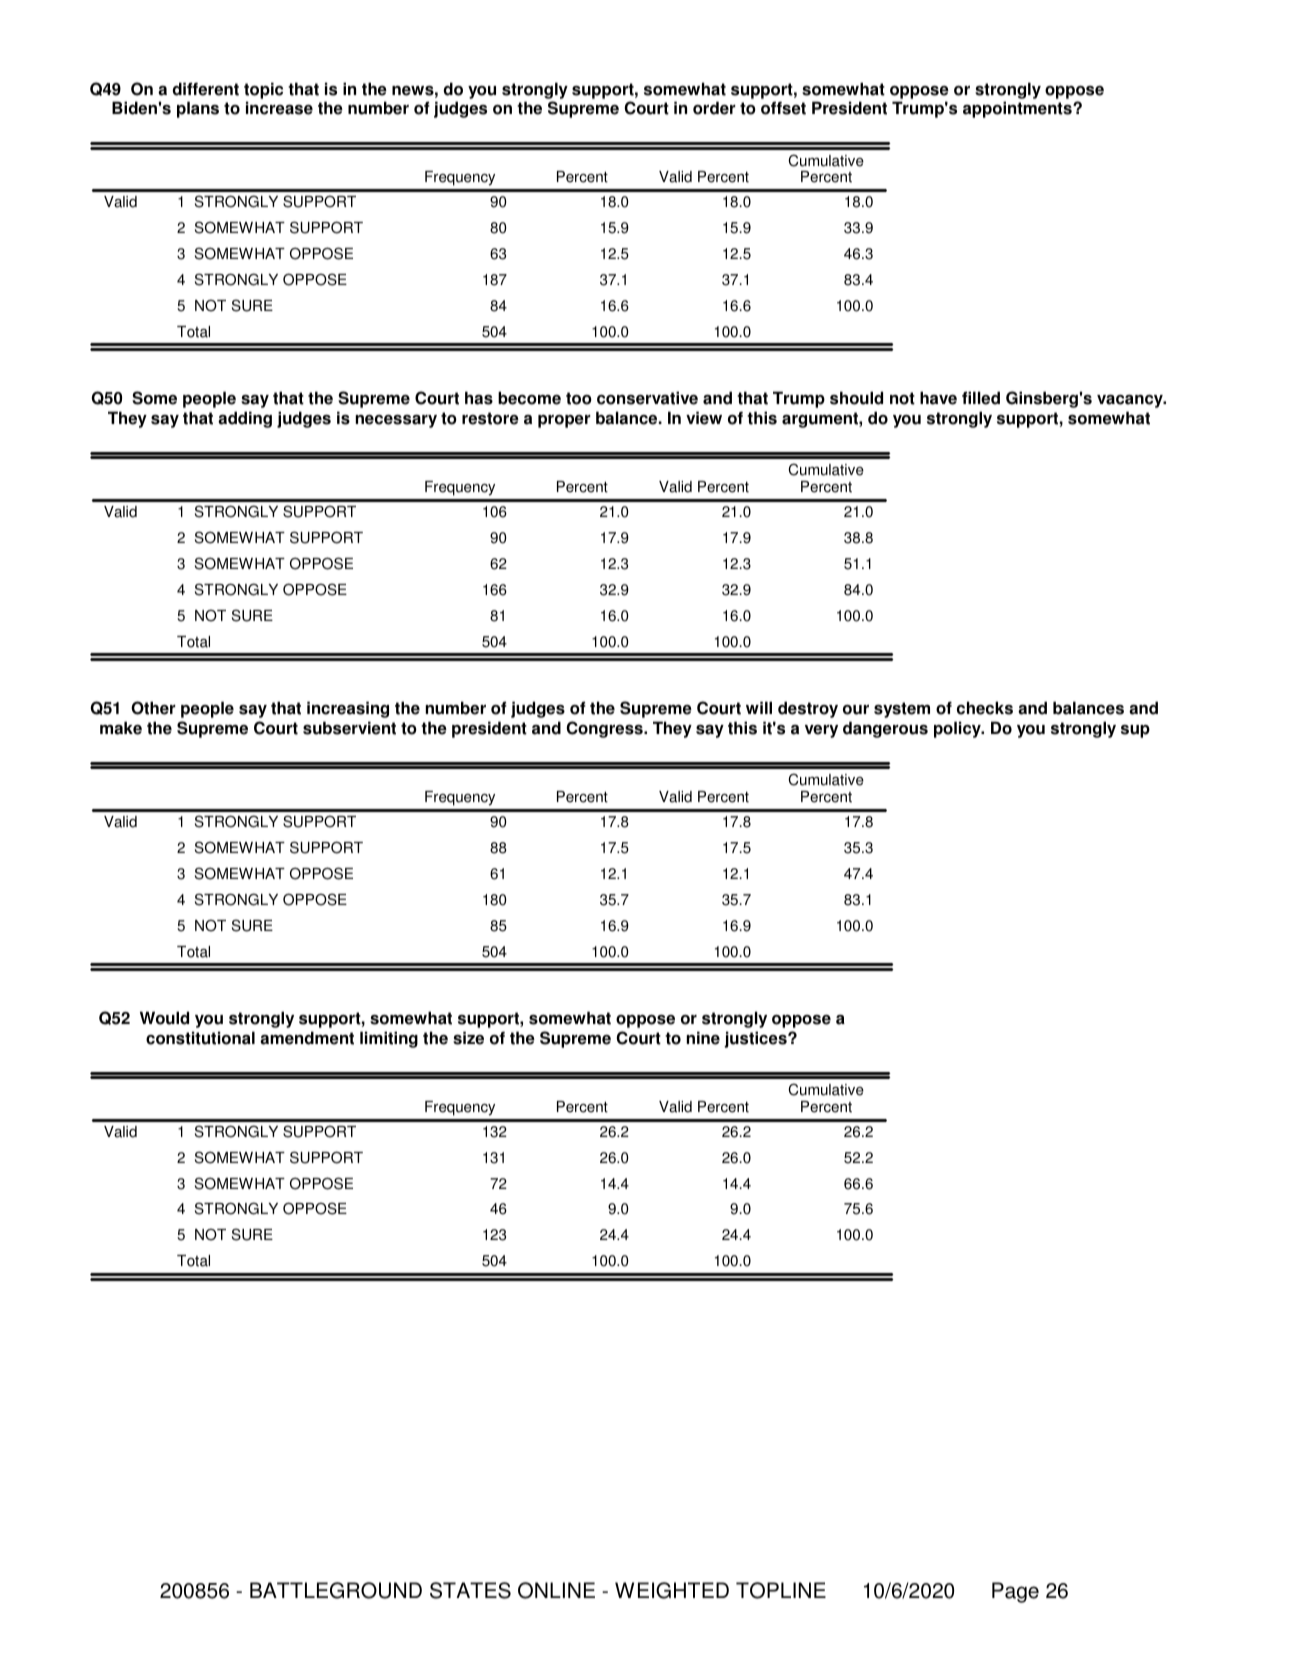 This image has height=1679, width=1298. What do you see at coordinates (605, 729) in the image?
I see `Congress` at bounding box center [605, 729].
